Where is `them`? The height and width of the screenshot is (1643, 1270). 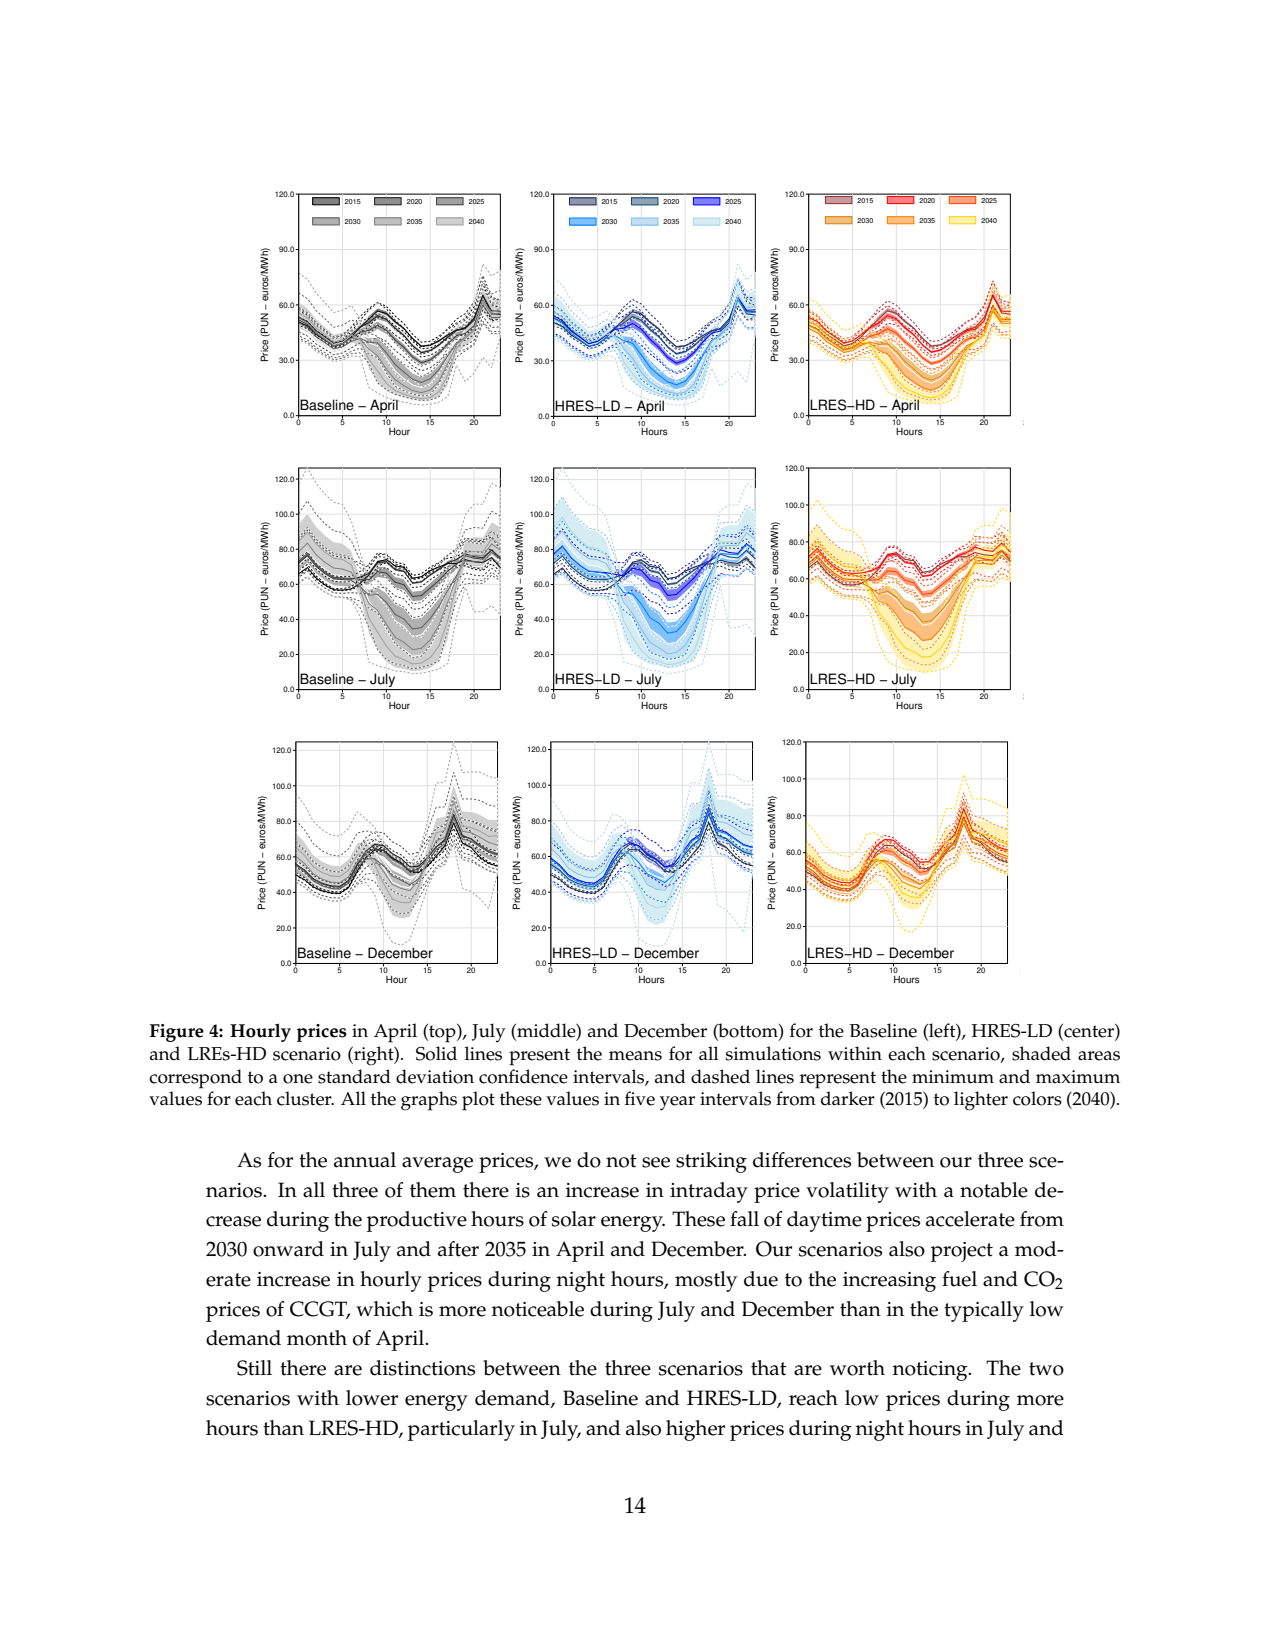 them is located at coordinates (433, 1190).
